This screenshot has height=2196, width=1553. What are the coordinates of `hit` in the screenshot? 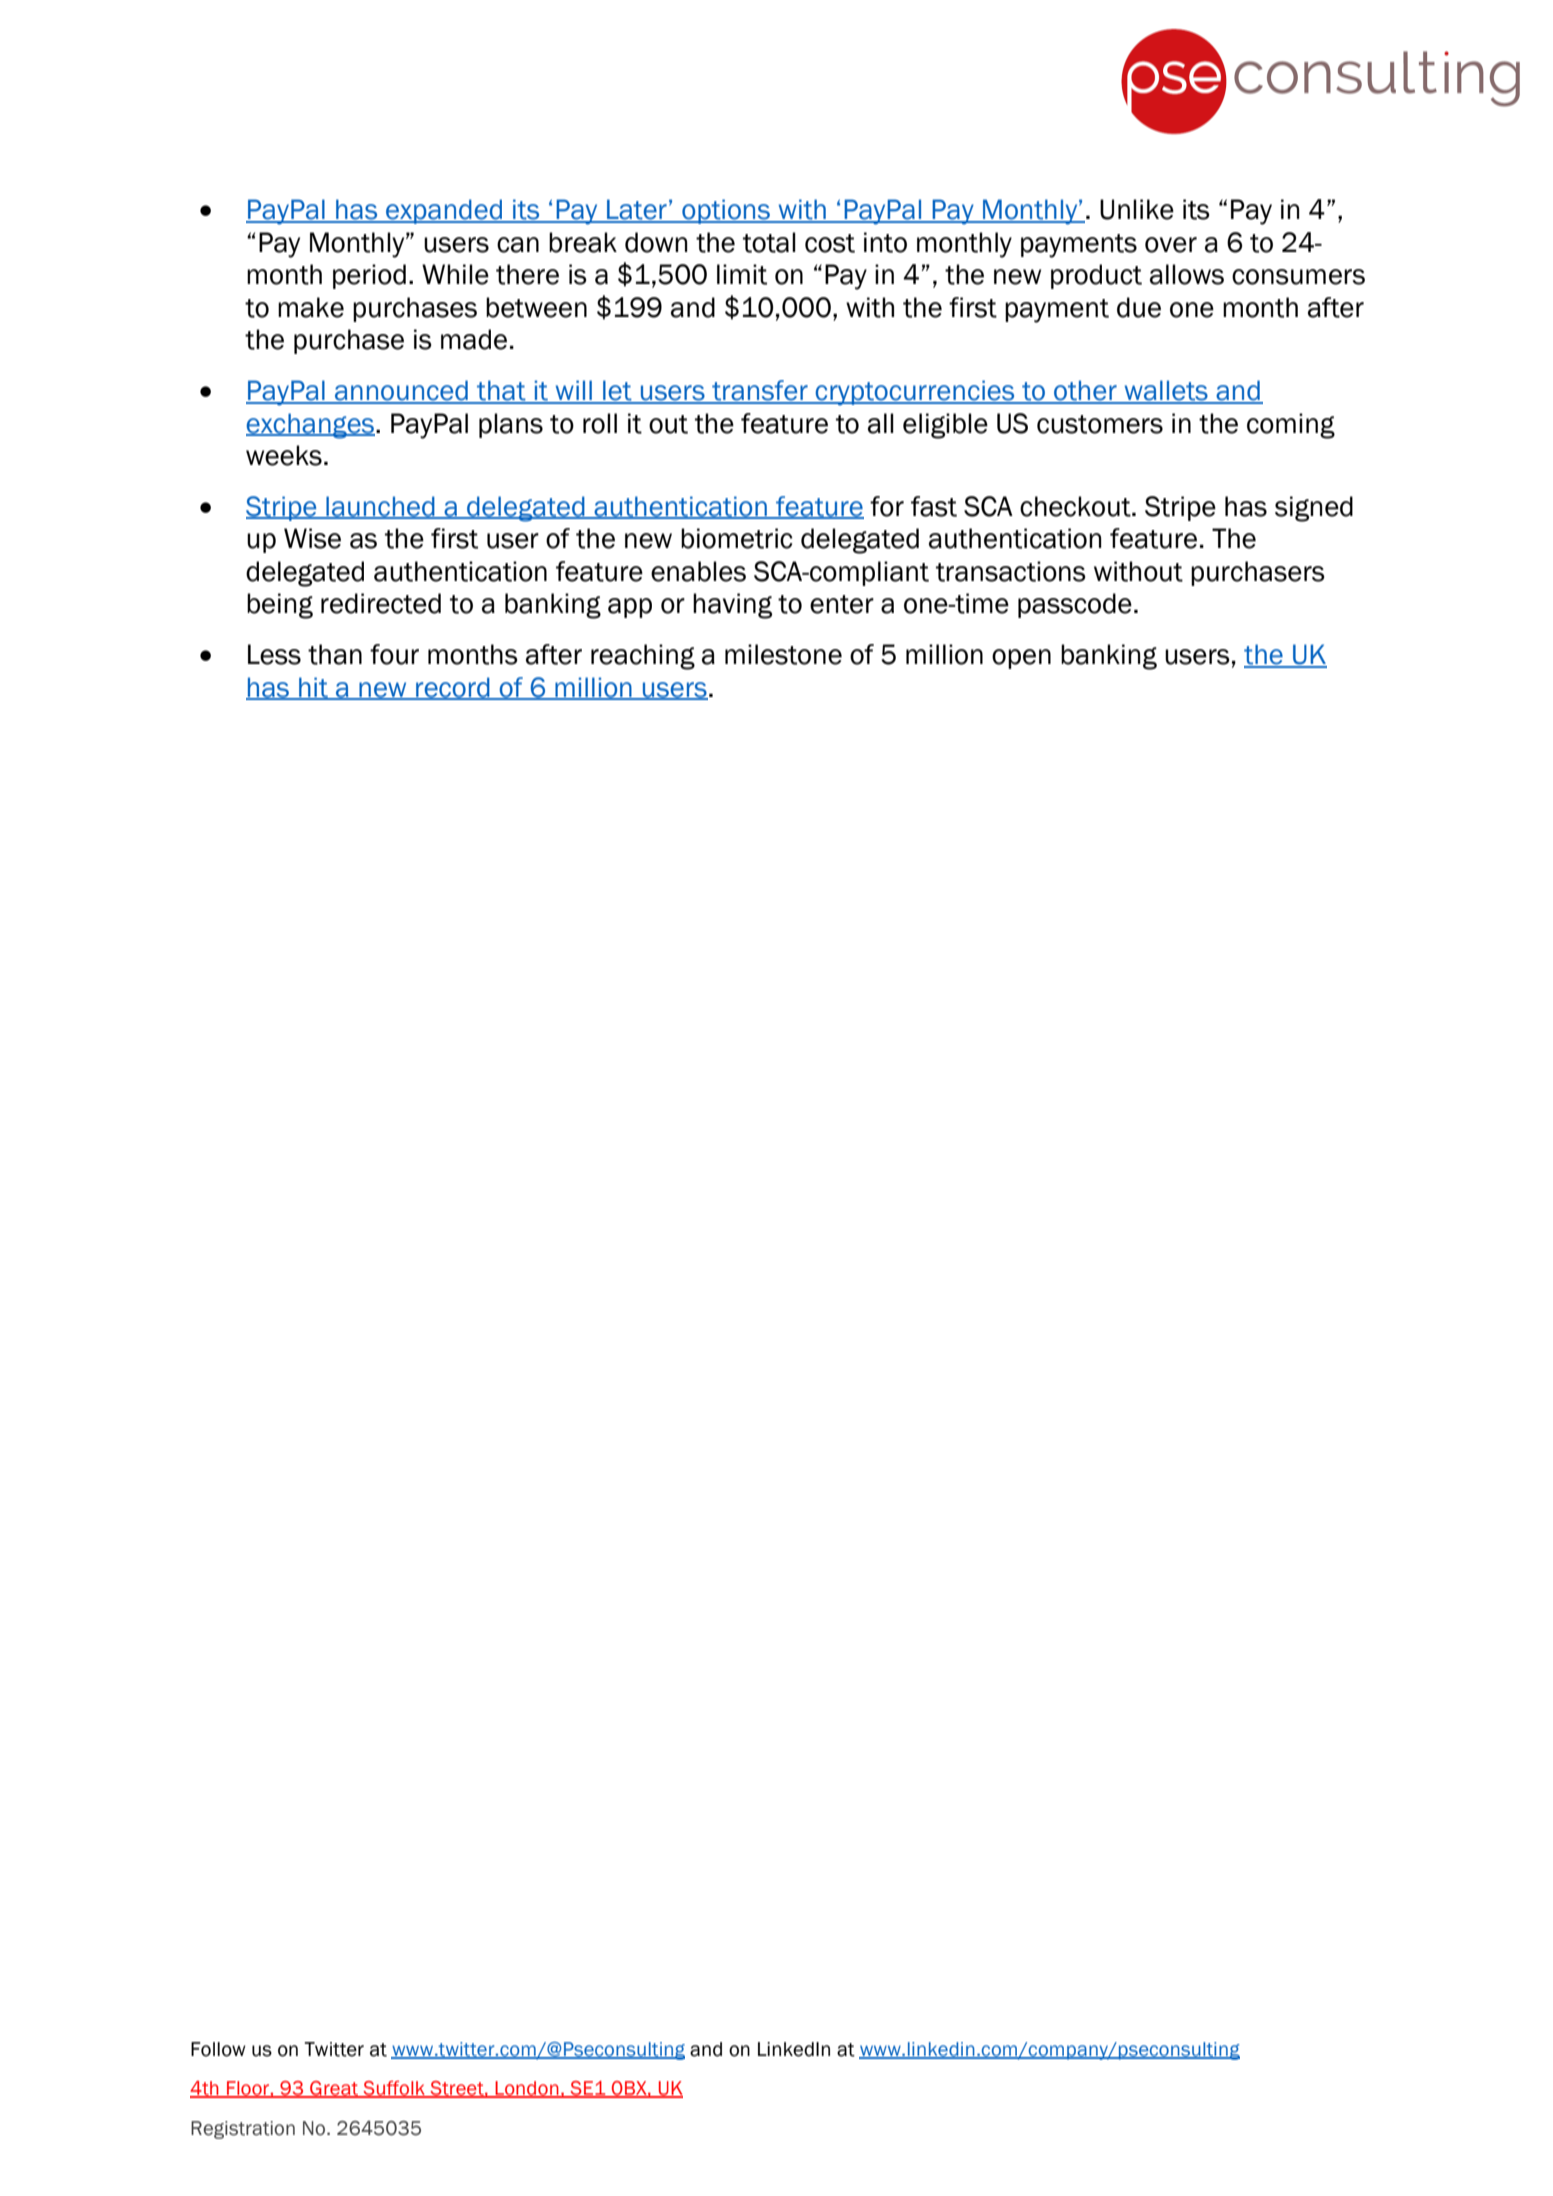 It's located at (313, 688).
